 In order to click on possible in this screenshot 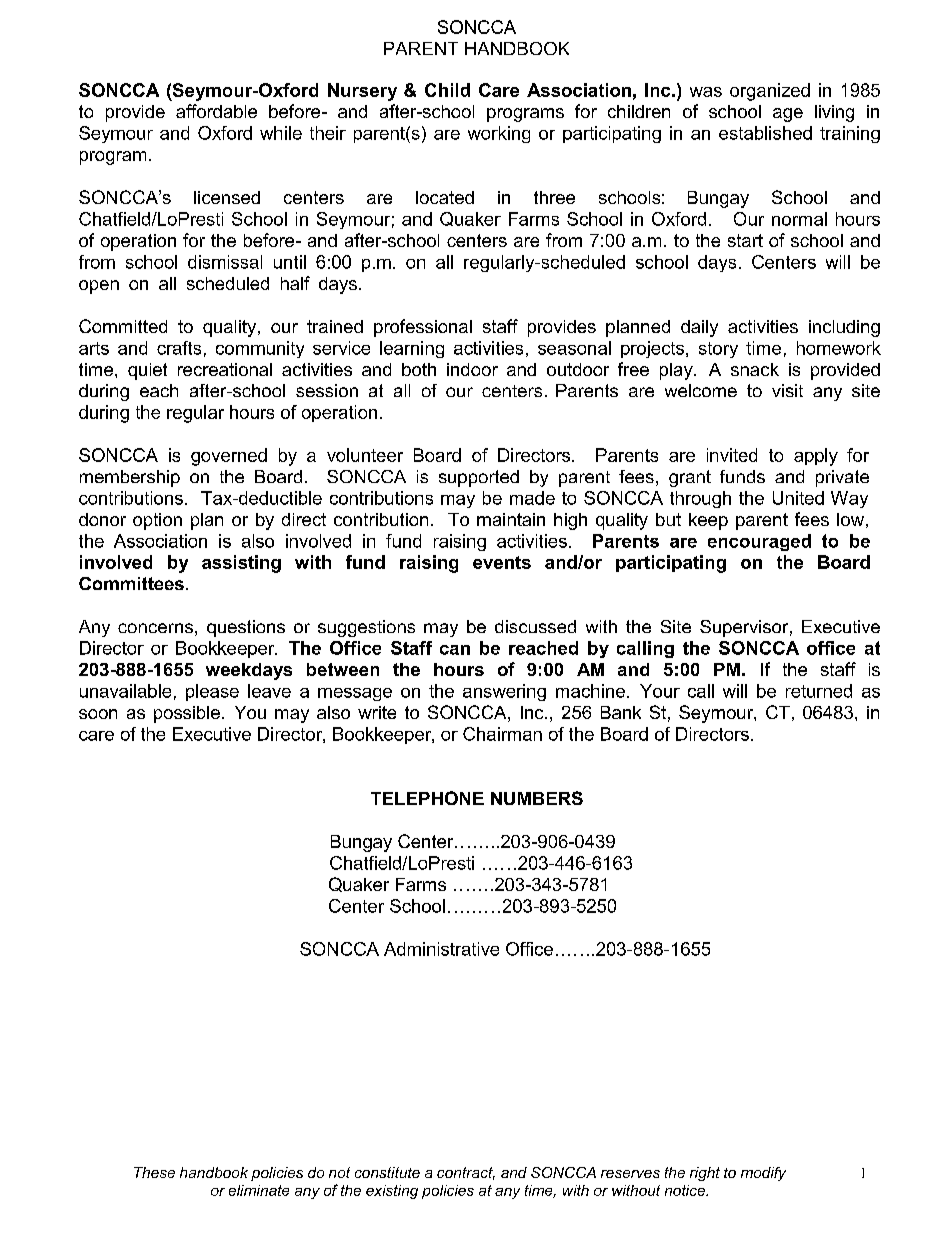, I will do `click(187, 714)`.
